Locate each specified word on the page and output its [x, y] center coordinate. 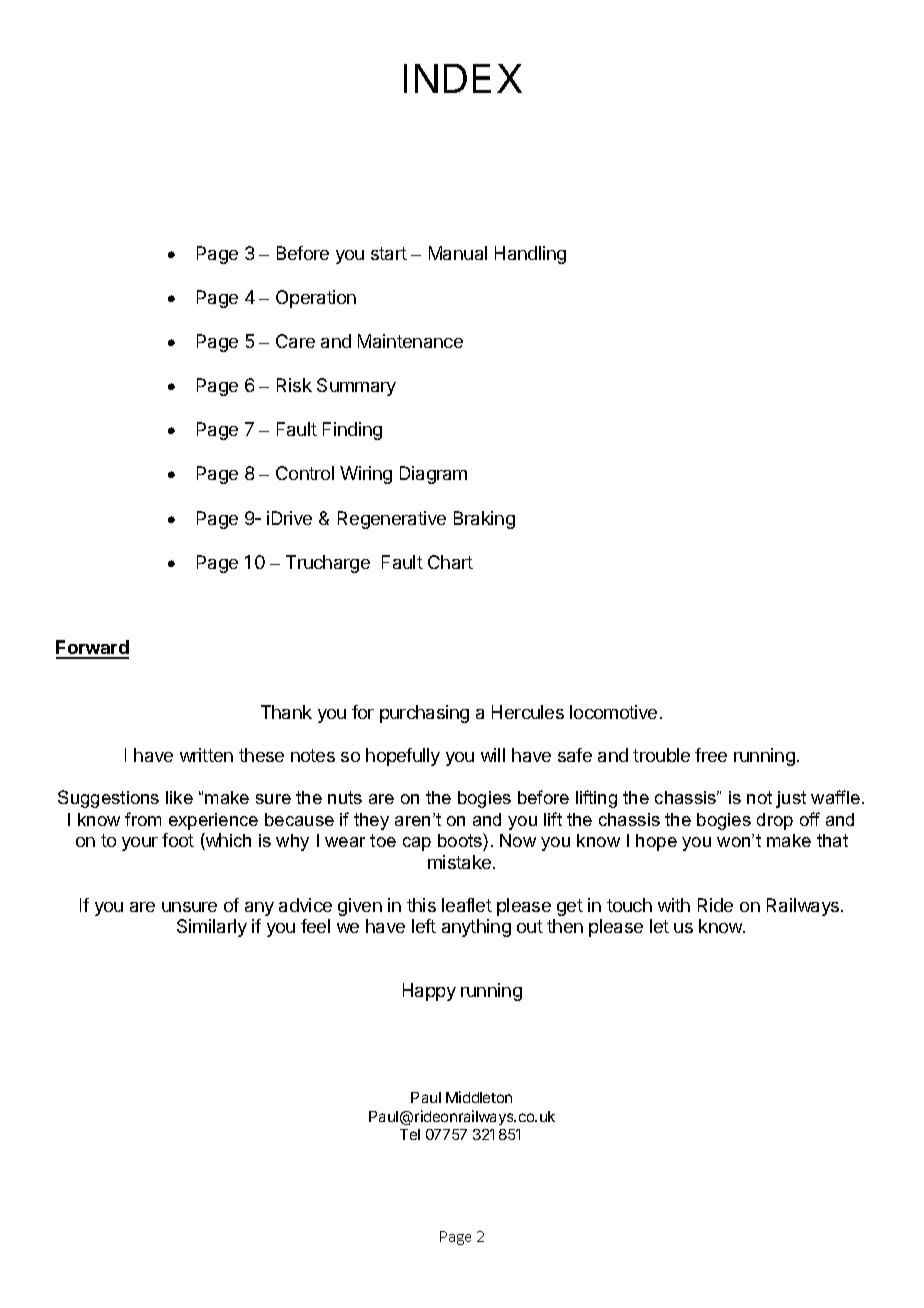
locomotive [613, 712]
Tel [410, 1134]
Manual [458, 253]
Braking [484, 520]
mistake [459, 862]
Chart [450, 562]
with [674, 905]
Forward [92, 649]
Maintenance [410, 341]
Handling [530, 255]
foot [178, 840]
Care [295, 341]
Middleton [479, 1097]
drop [775, 821]
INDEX [463, 78]
